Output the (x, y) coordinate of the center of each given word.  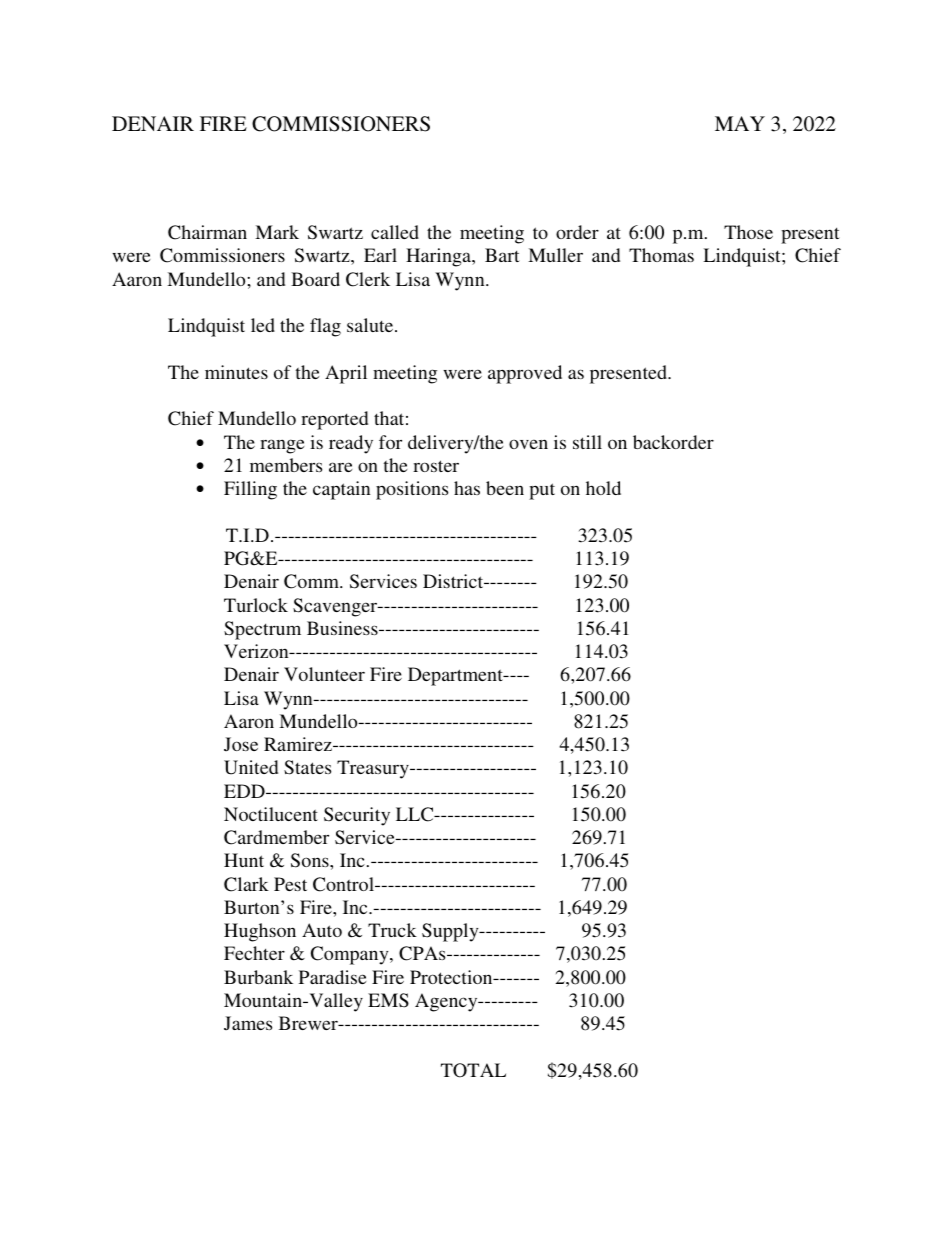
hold (603, 488)
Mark (277, 232)
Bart (502, 255)
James (248, 1023)
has (467, 488)
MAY (740, 123)
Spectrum (262, 630)
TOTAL (473, 1070)
